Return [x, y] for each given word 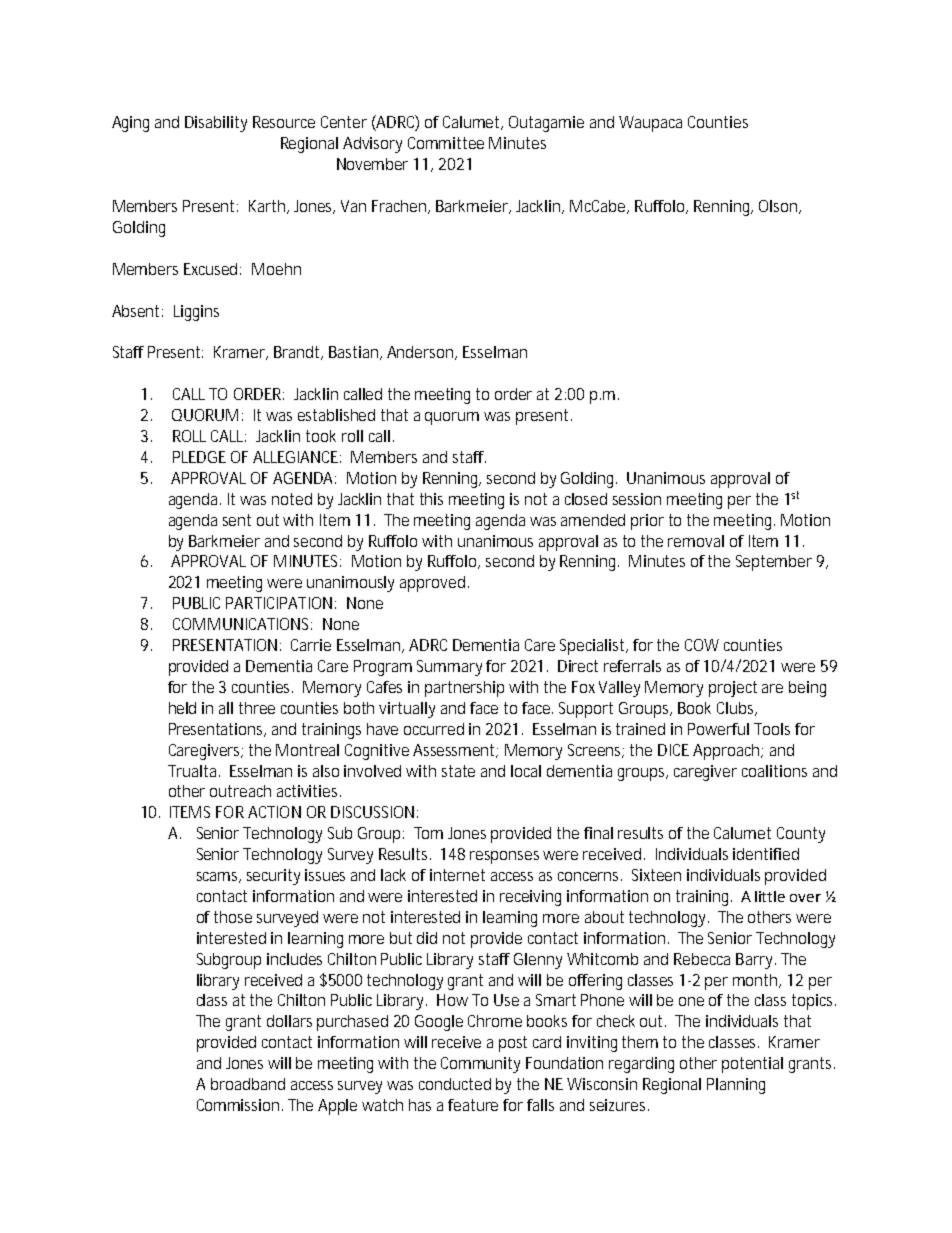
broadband [248, 1084]
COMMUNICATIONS [242, 624]
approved [432, 584]
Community [480, 1065]
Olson [778, 206]
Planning [736, 1086]
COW [702, 645]
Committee [446, 143]
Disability [216, 124]
